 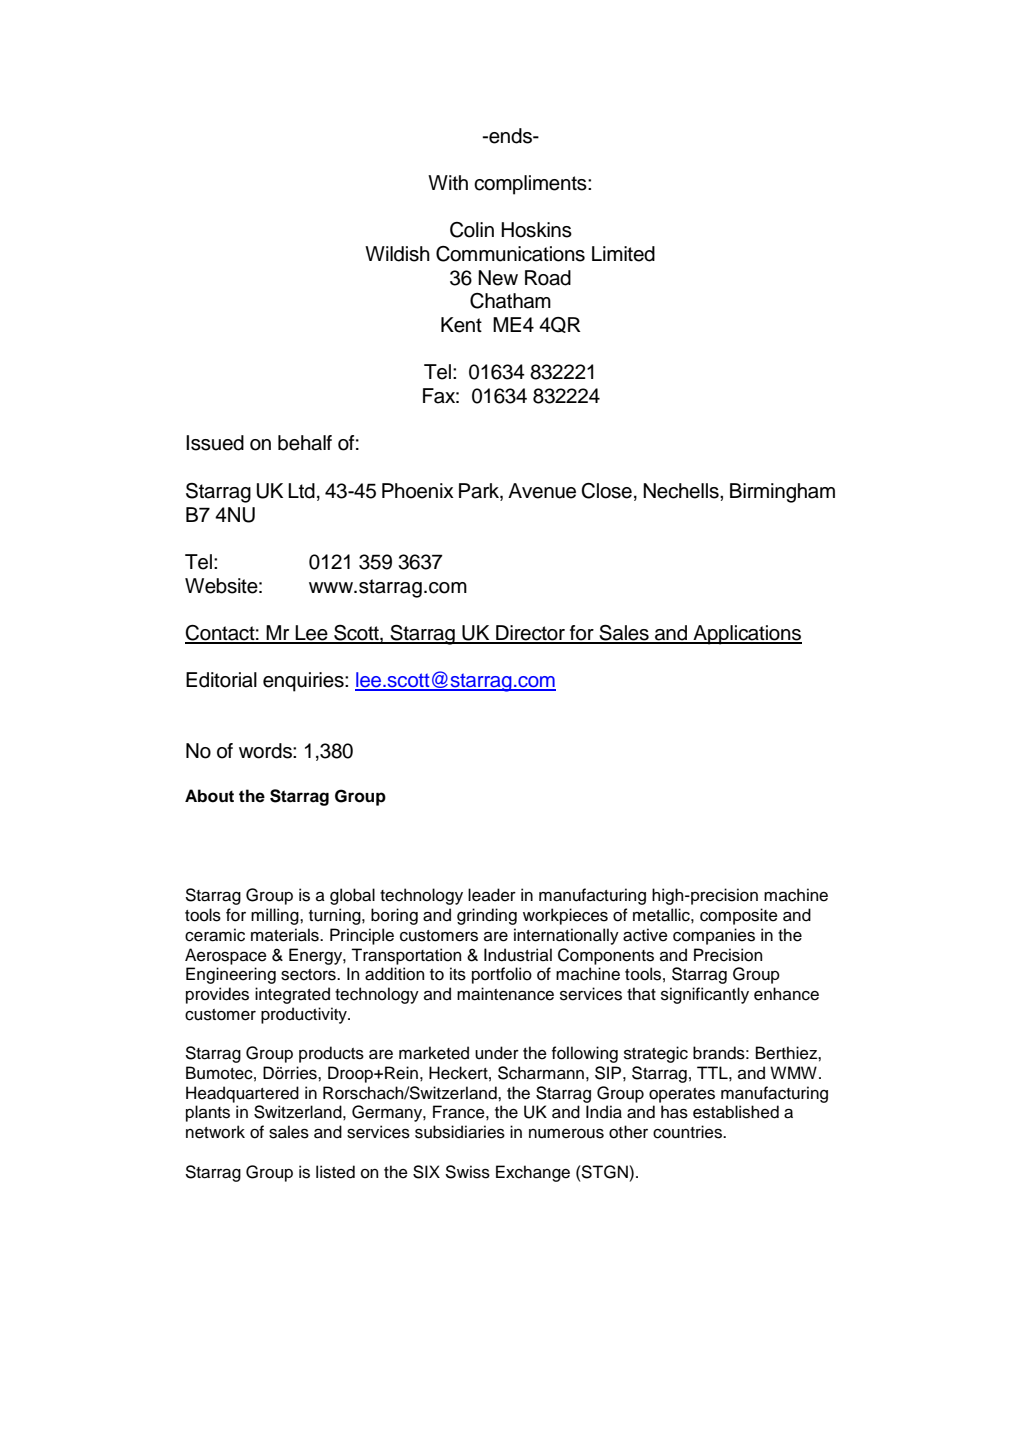 What do you see at coordinates (782, 493) in the page?
I see `Birmingham` at bounding box center [782, 493].
